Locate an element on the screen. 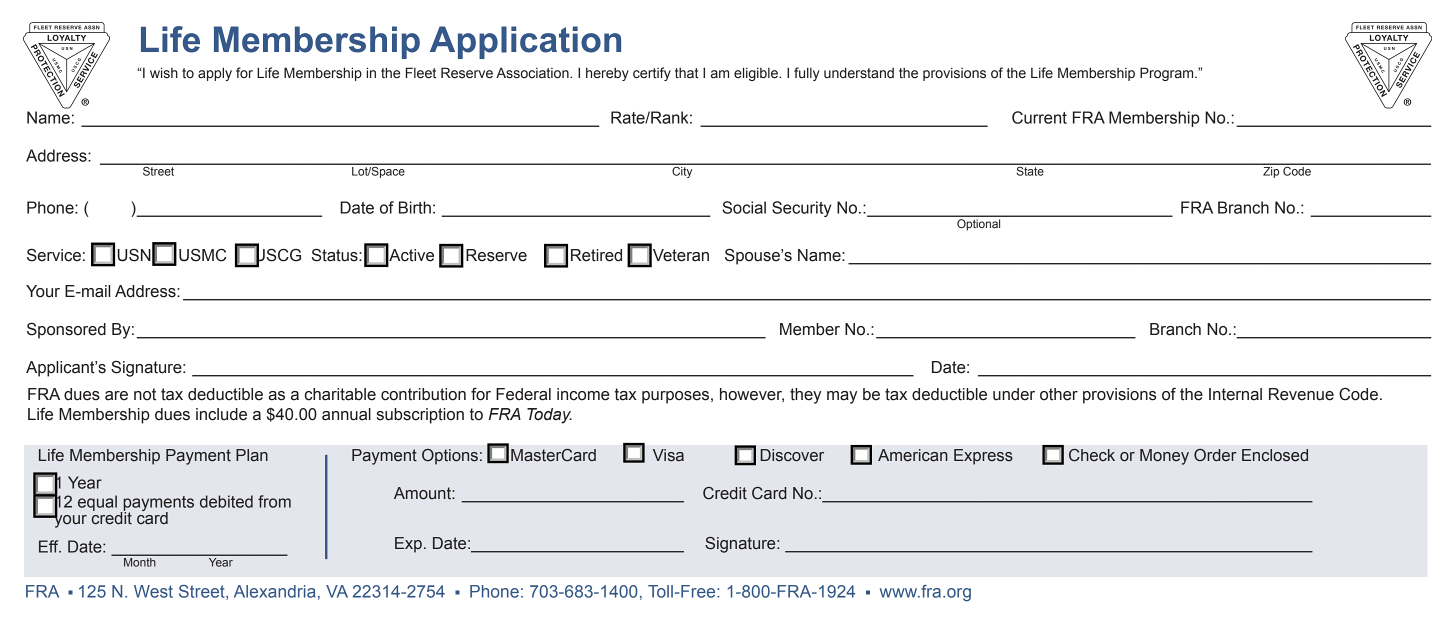  Internal is located at coordinates (1235, 394).
